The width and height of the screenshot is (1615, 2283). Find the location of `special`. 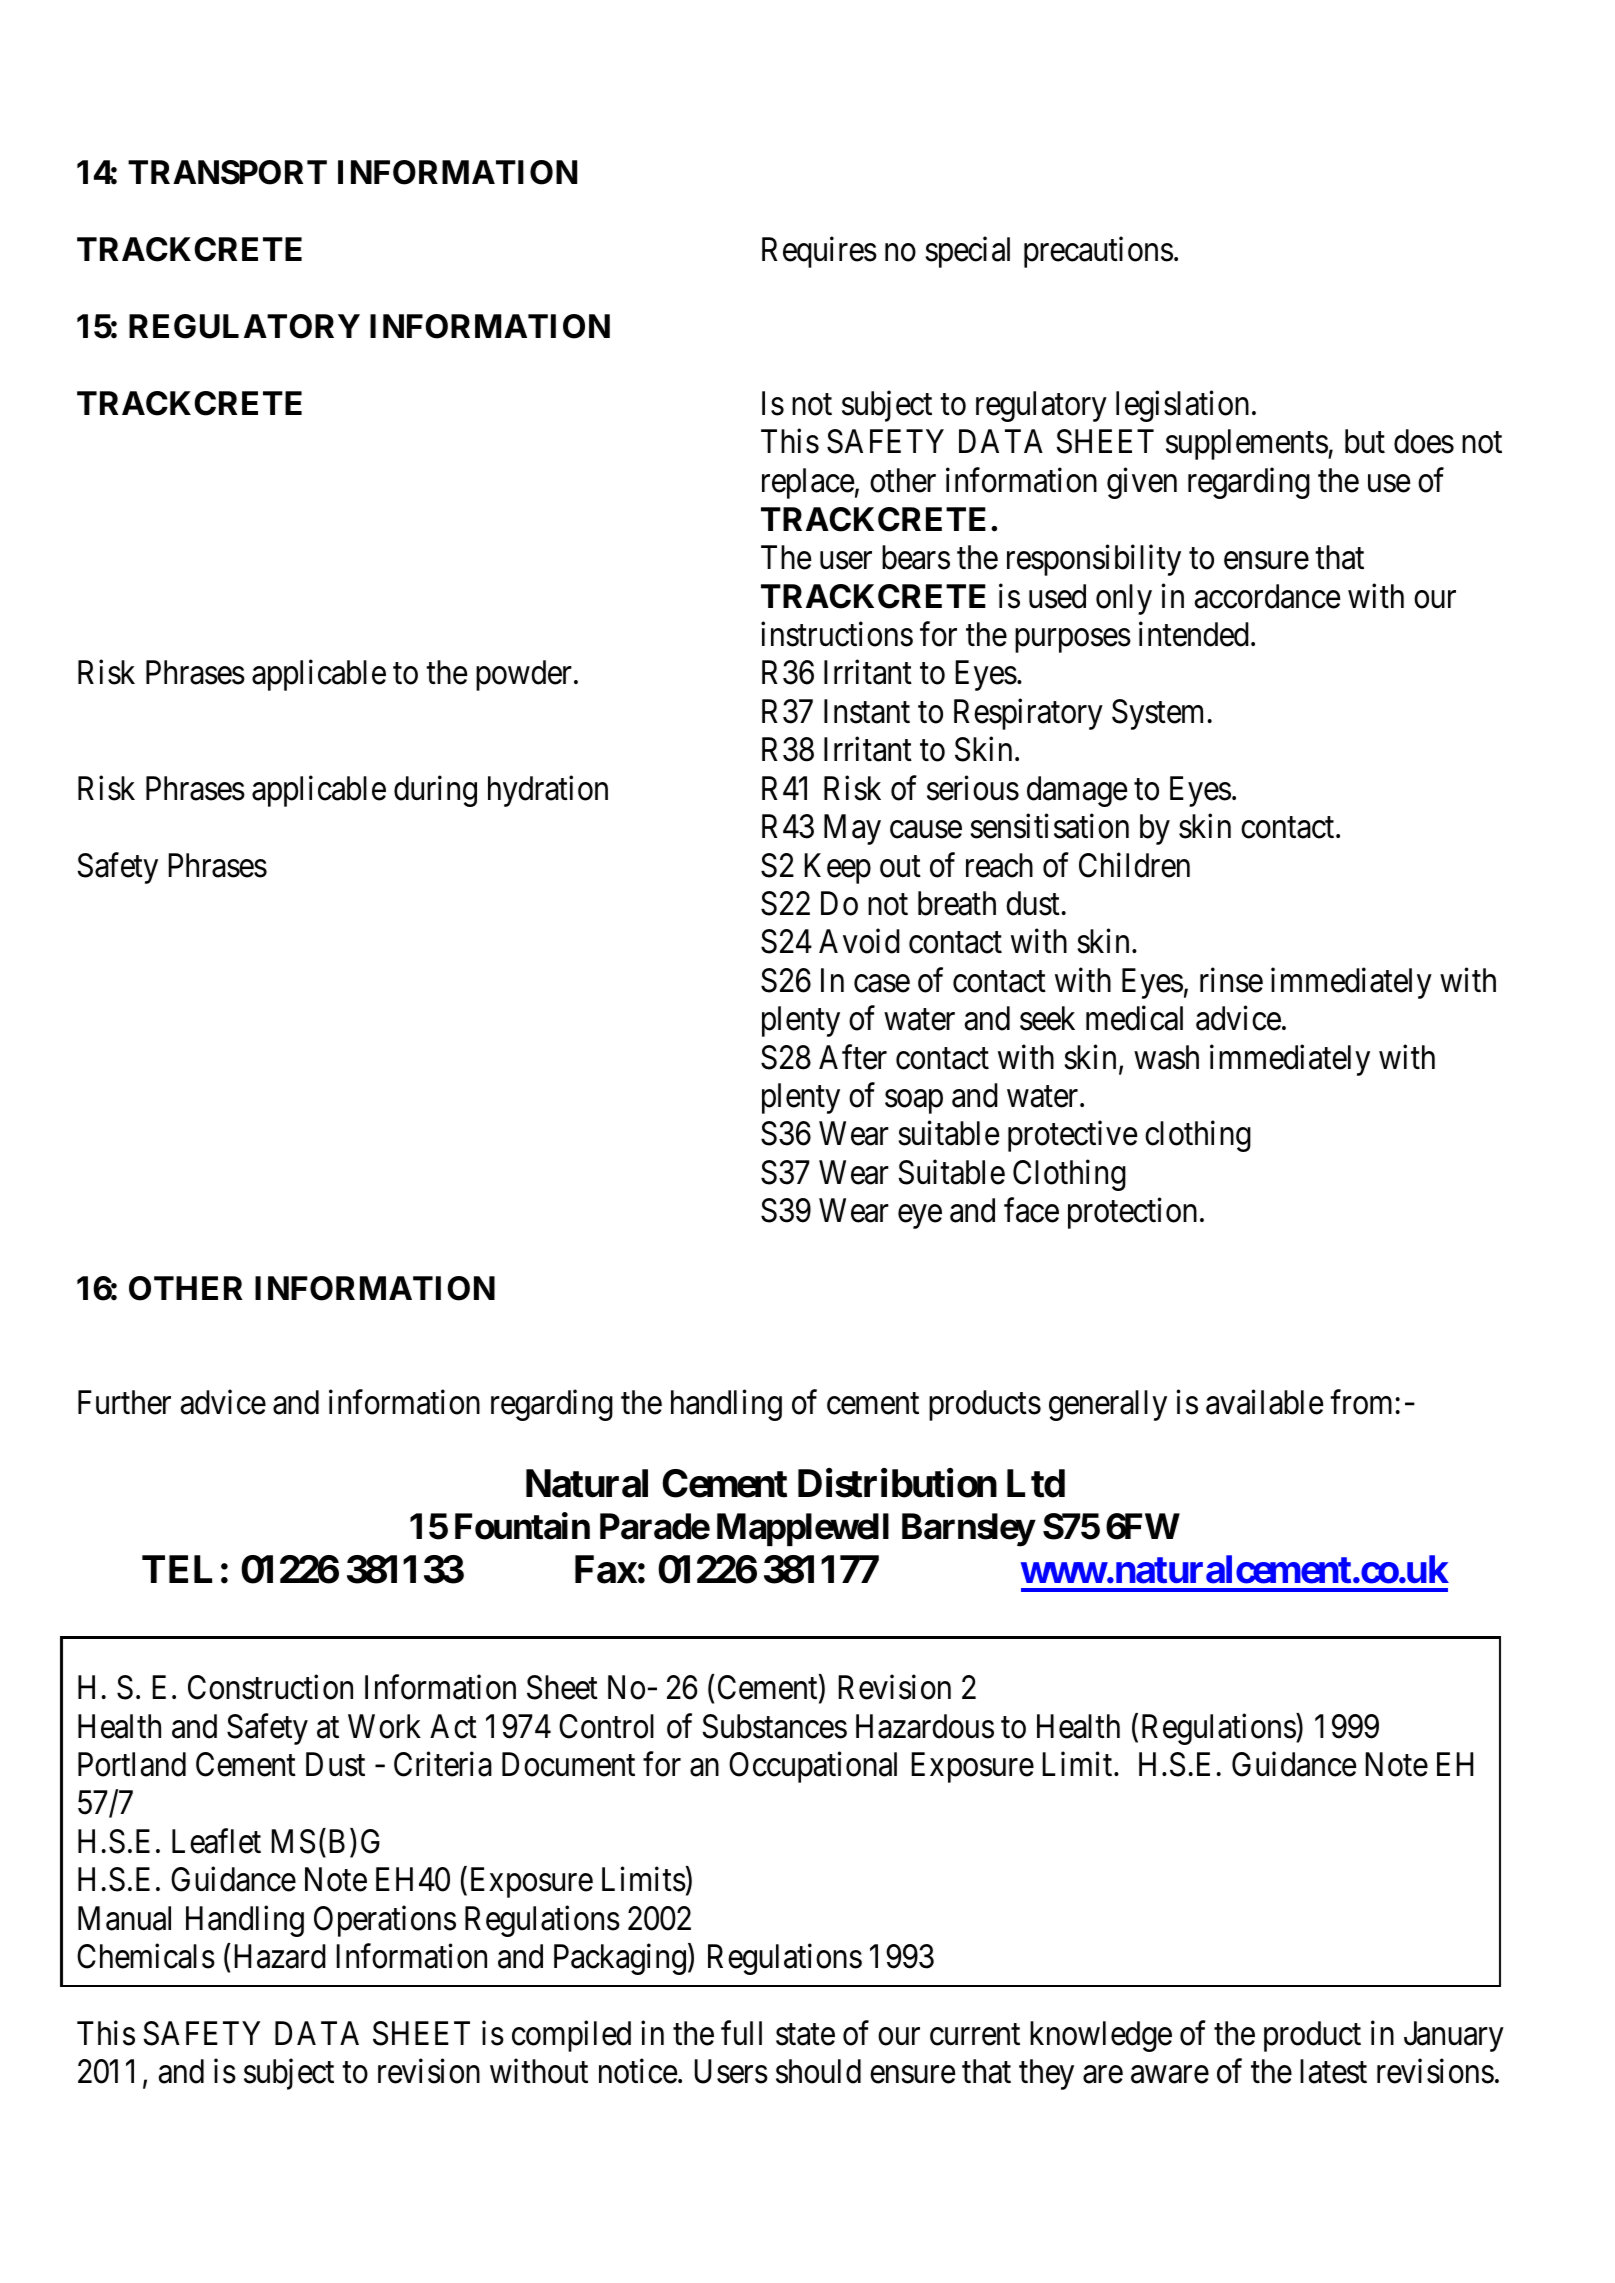

special is located at coordinates (967, 252).
